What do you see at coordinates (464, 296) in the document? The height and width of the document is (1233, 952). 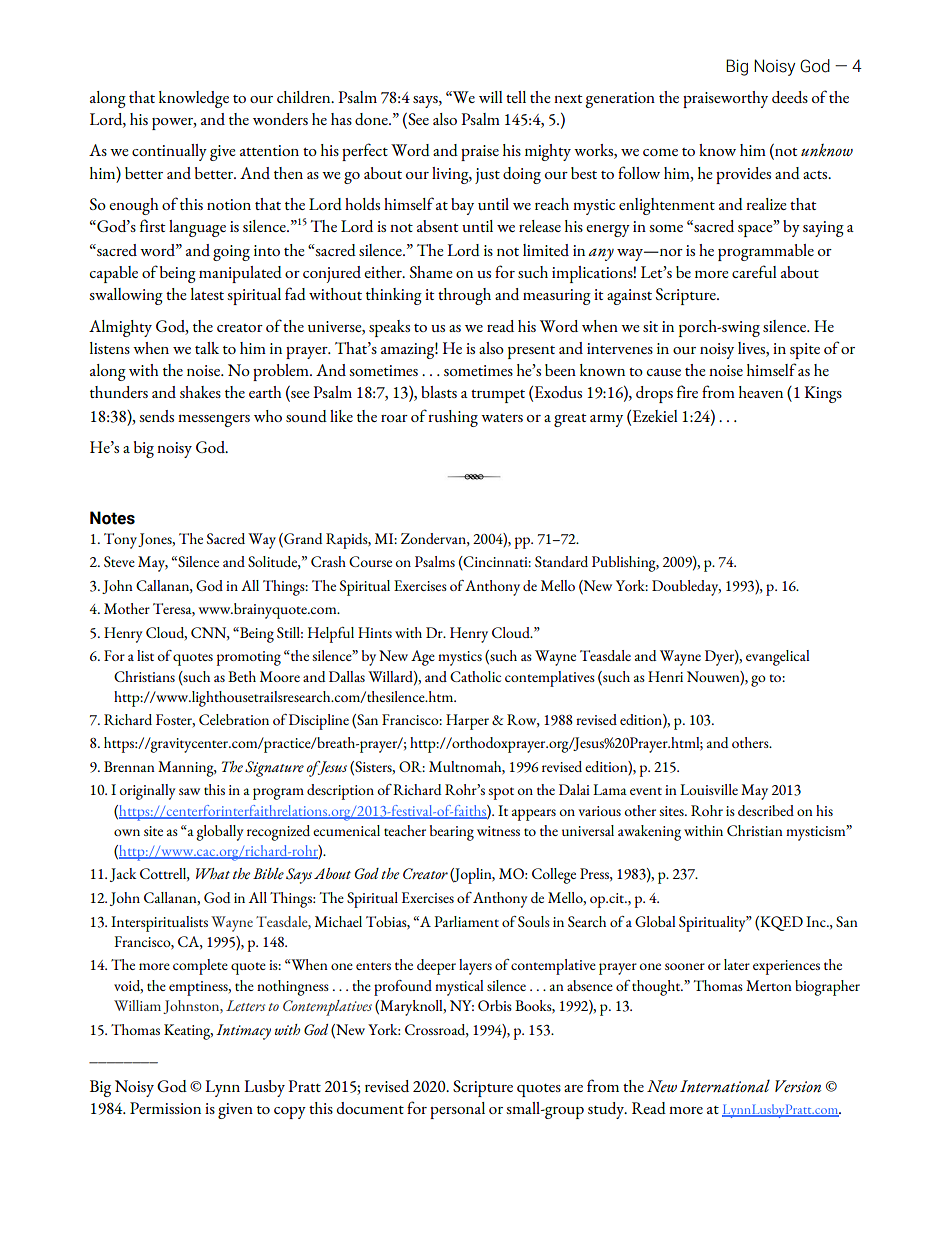 I see `through` at bounding box center [464, 296].
